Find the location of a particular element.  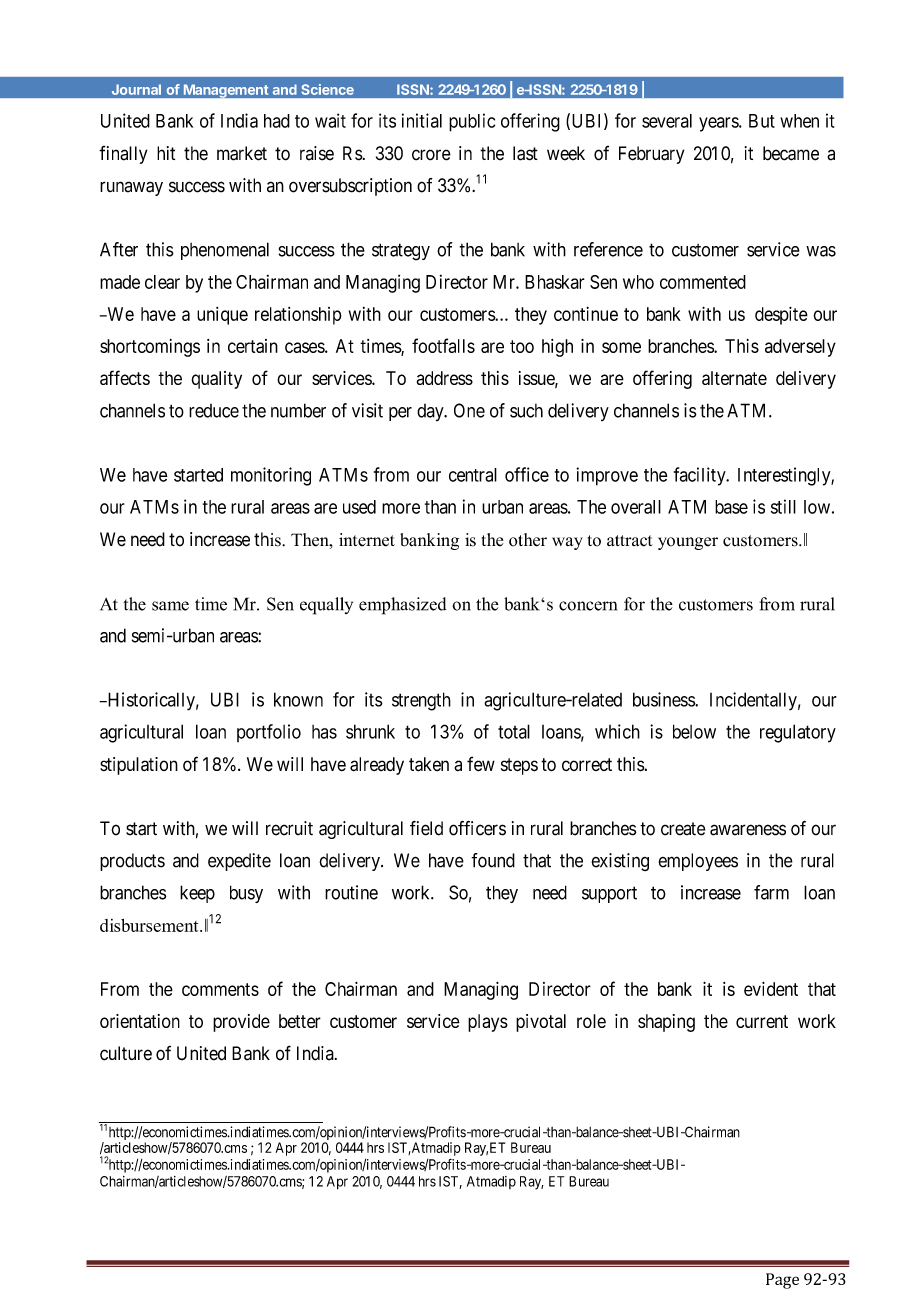

stipulation is located at coordinates (139, 766).
